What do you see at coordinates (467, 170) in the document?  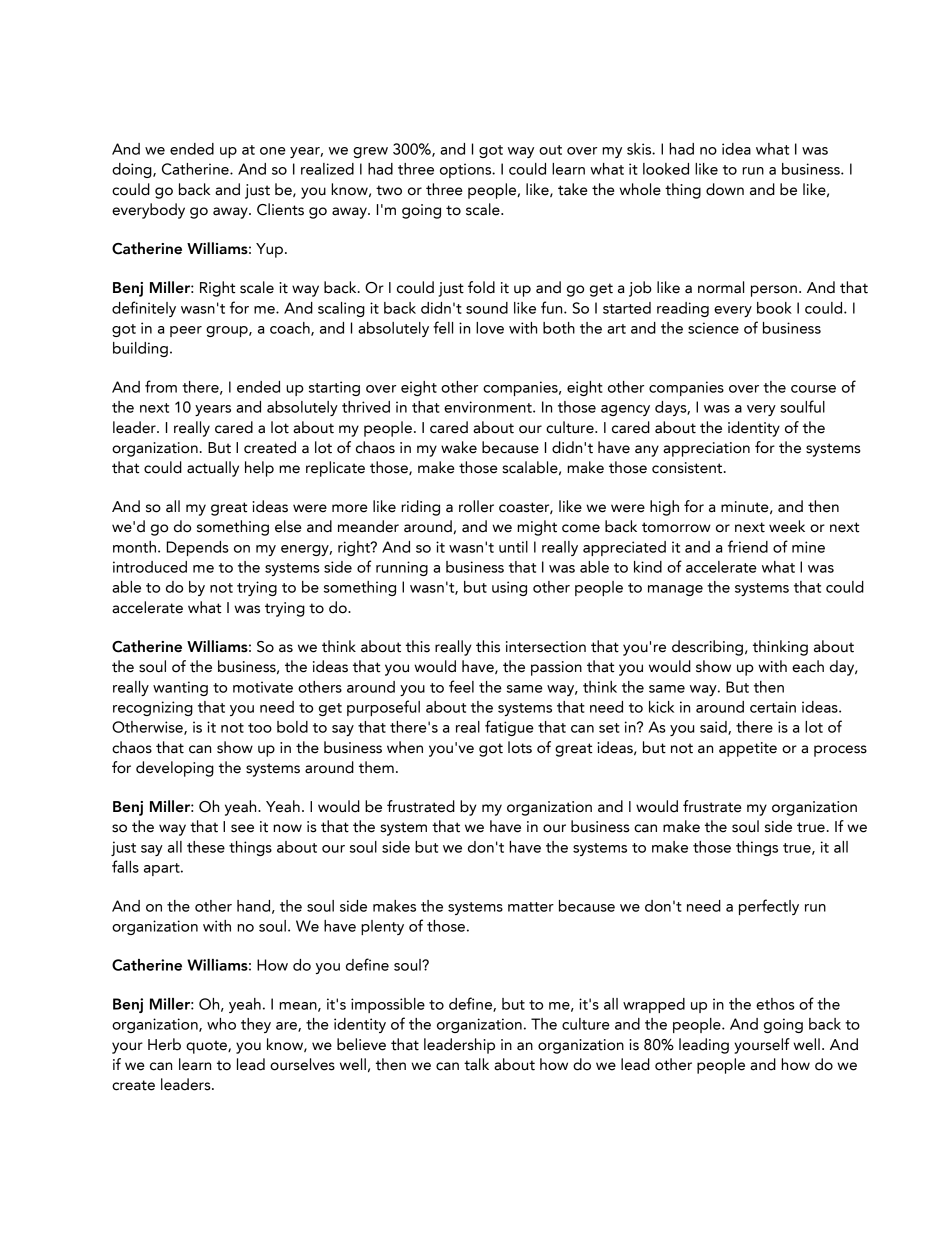 I see `options` at bounding box center [467, 170].
